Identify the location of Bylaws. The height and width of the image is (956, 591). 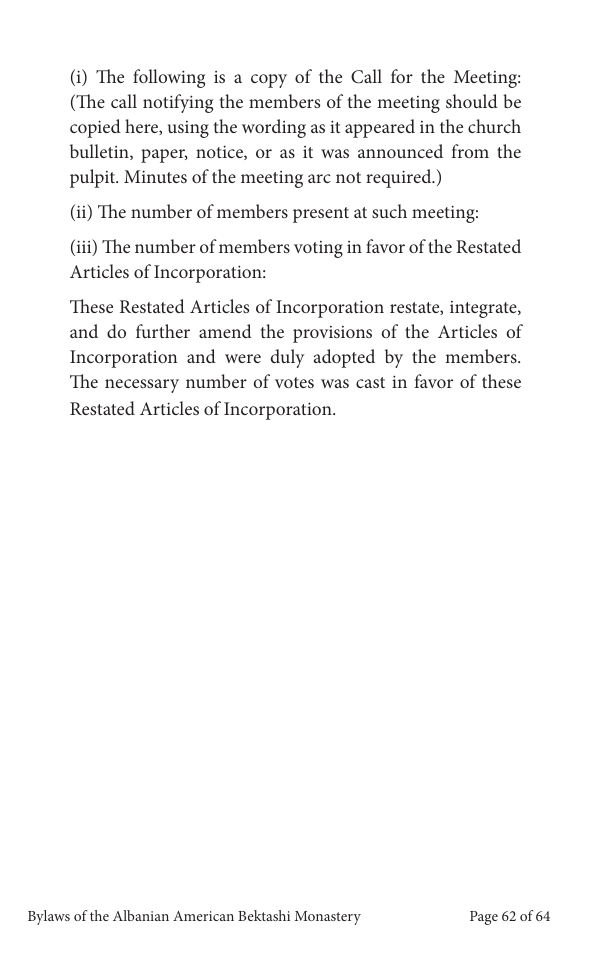
(49, 917).
